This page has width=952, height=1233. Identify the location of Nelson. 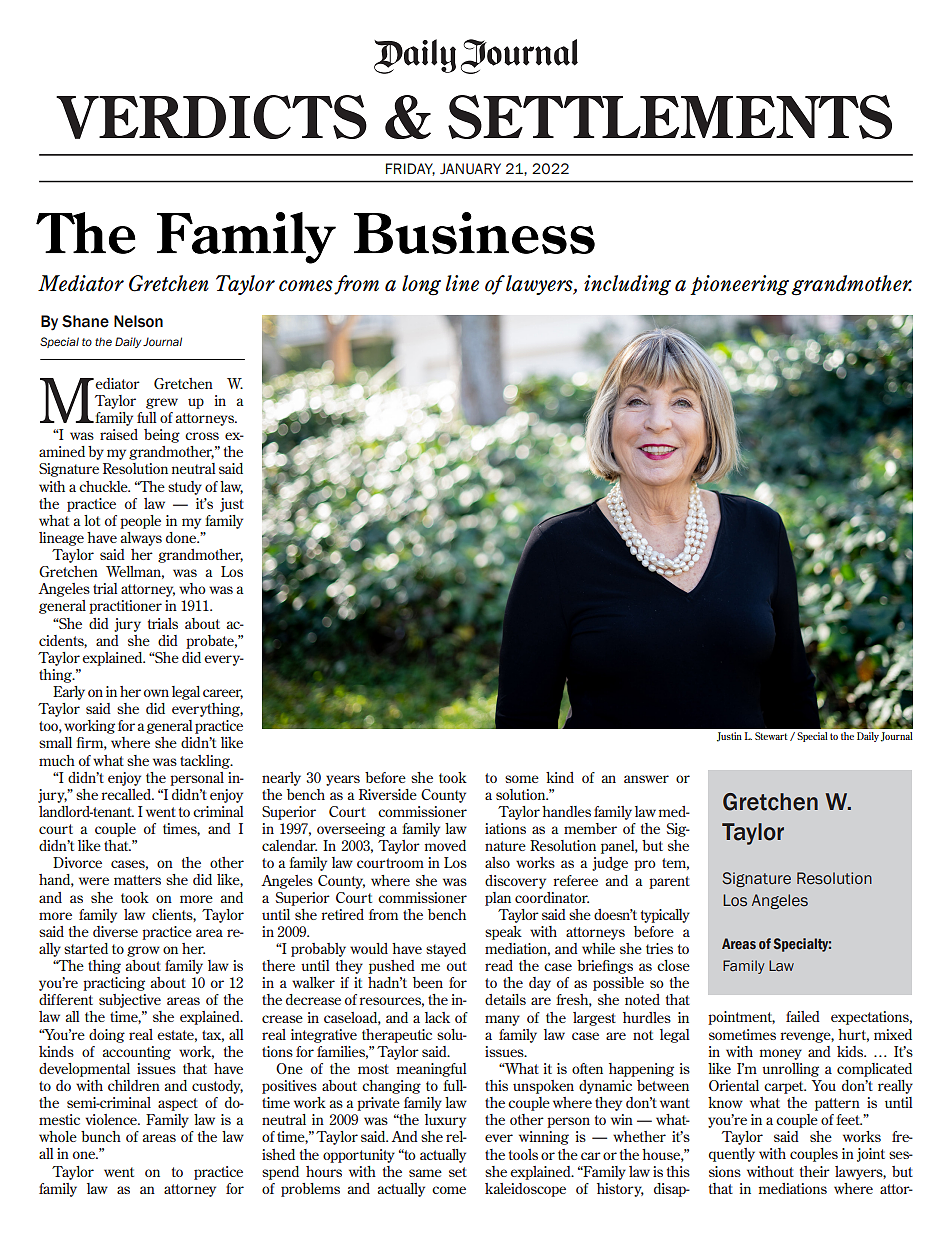
(138, 321).
